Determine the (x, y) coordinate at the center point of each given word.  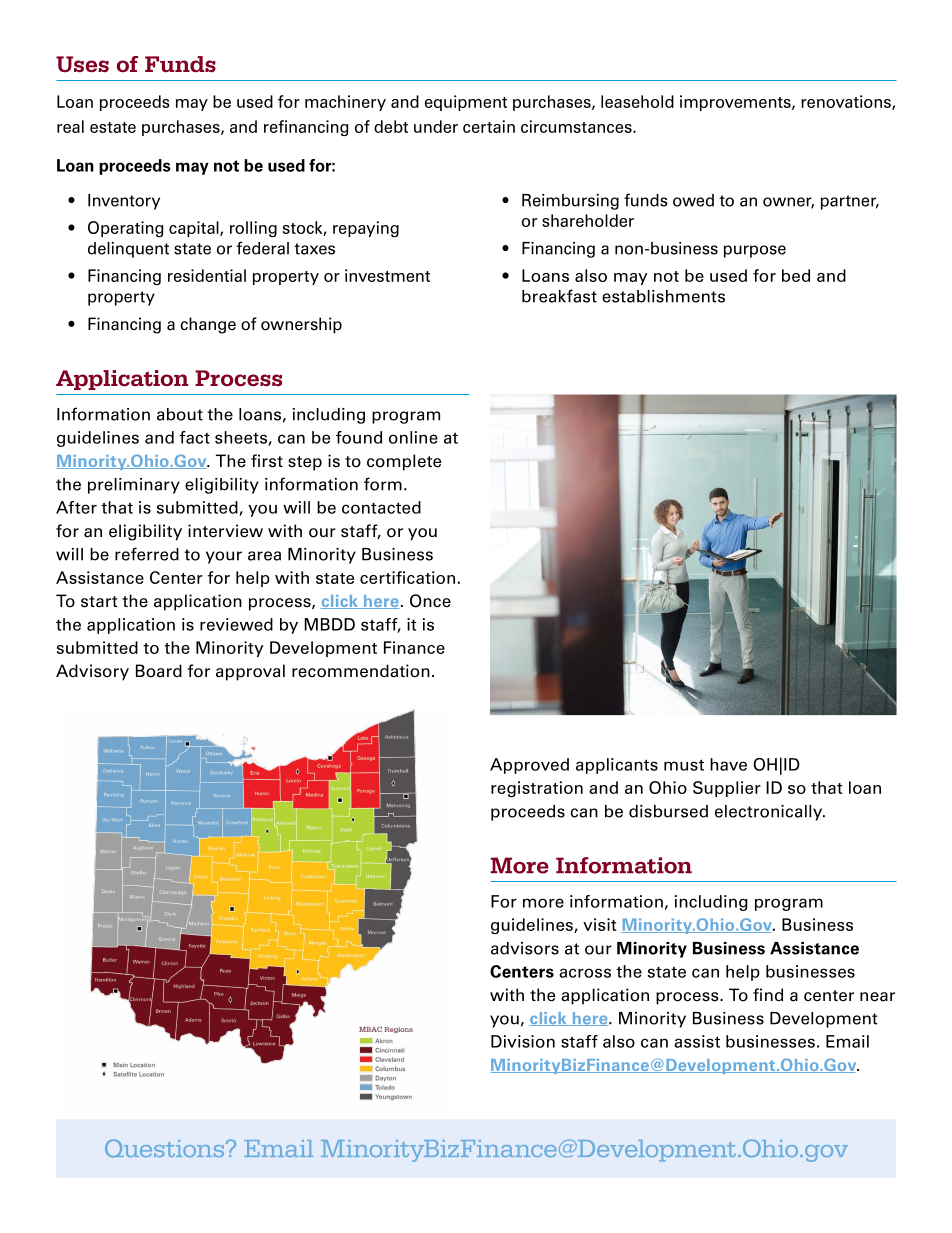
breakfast (559, 296)
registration (537, 789)
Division (523, 1041)
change (208, 325)
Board (159, 671)
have (728, 764)
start (99, 602)
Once (430, 601)
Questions (166, 1148)
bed (796, 275)
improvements (736, 103)
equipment (466, 103)
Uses (82, 64)
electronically (770, 813)
